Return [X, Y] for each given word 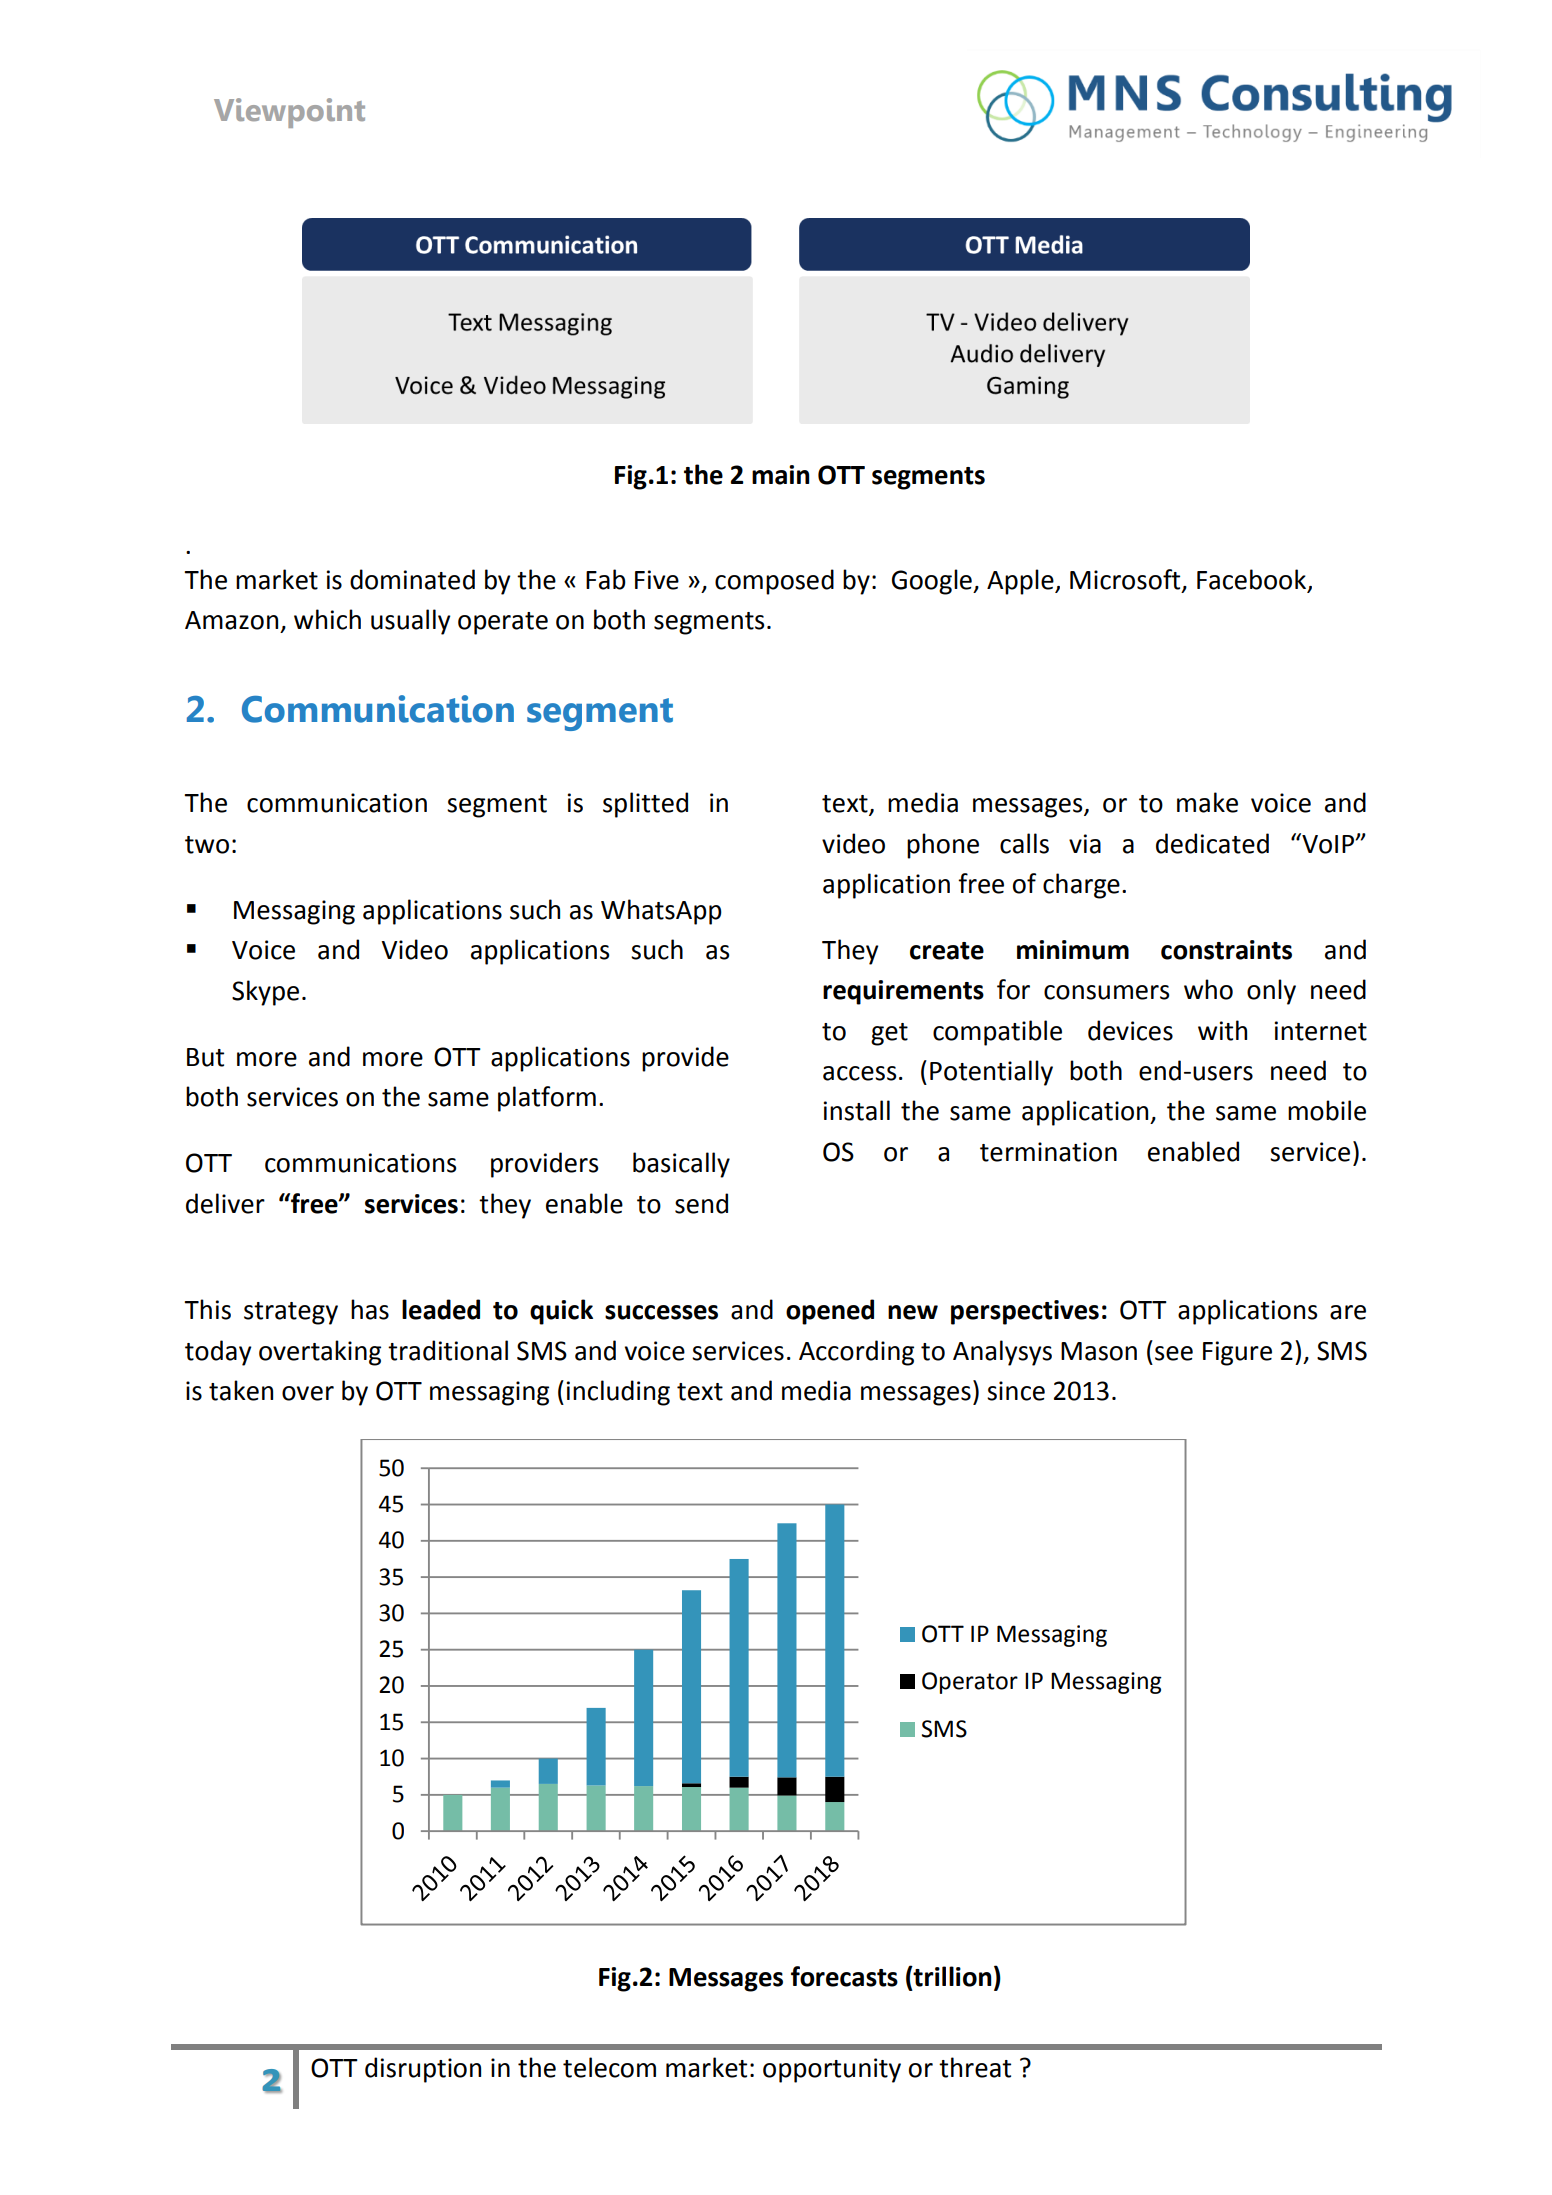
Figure [1237, 1353]
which [327, 619]
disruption [423, 2070]
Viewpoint [289, 113]
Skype [265, 993]
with [1222, 1030]
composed [774, 582]
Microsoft [1126, 580]
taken [241, 1390]
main [781, 475]
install [857, 1110]
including [618, 1393]
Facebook [1253, 580]
